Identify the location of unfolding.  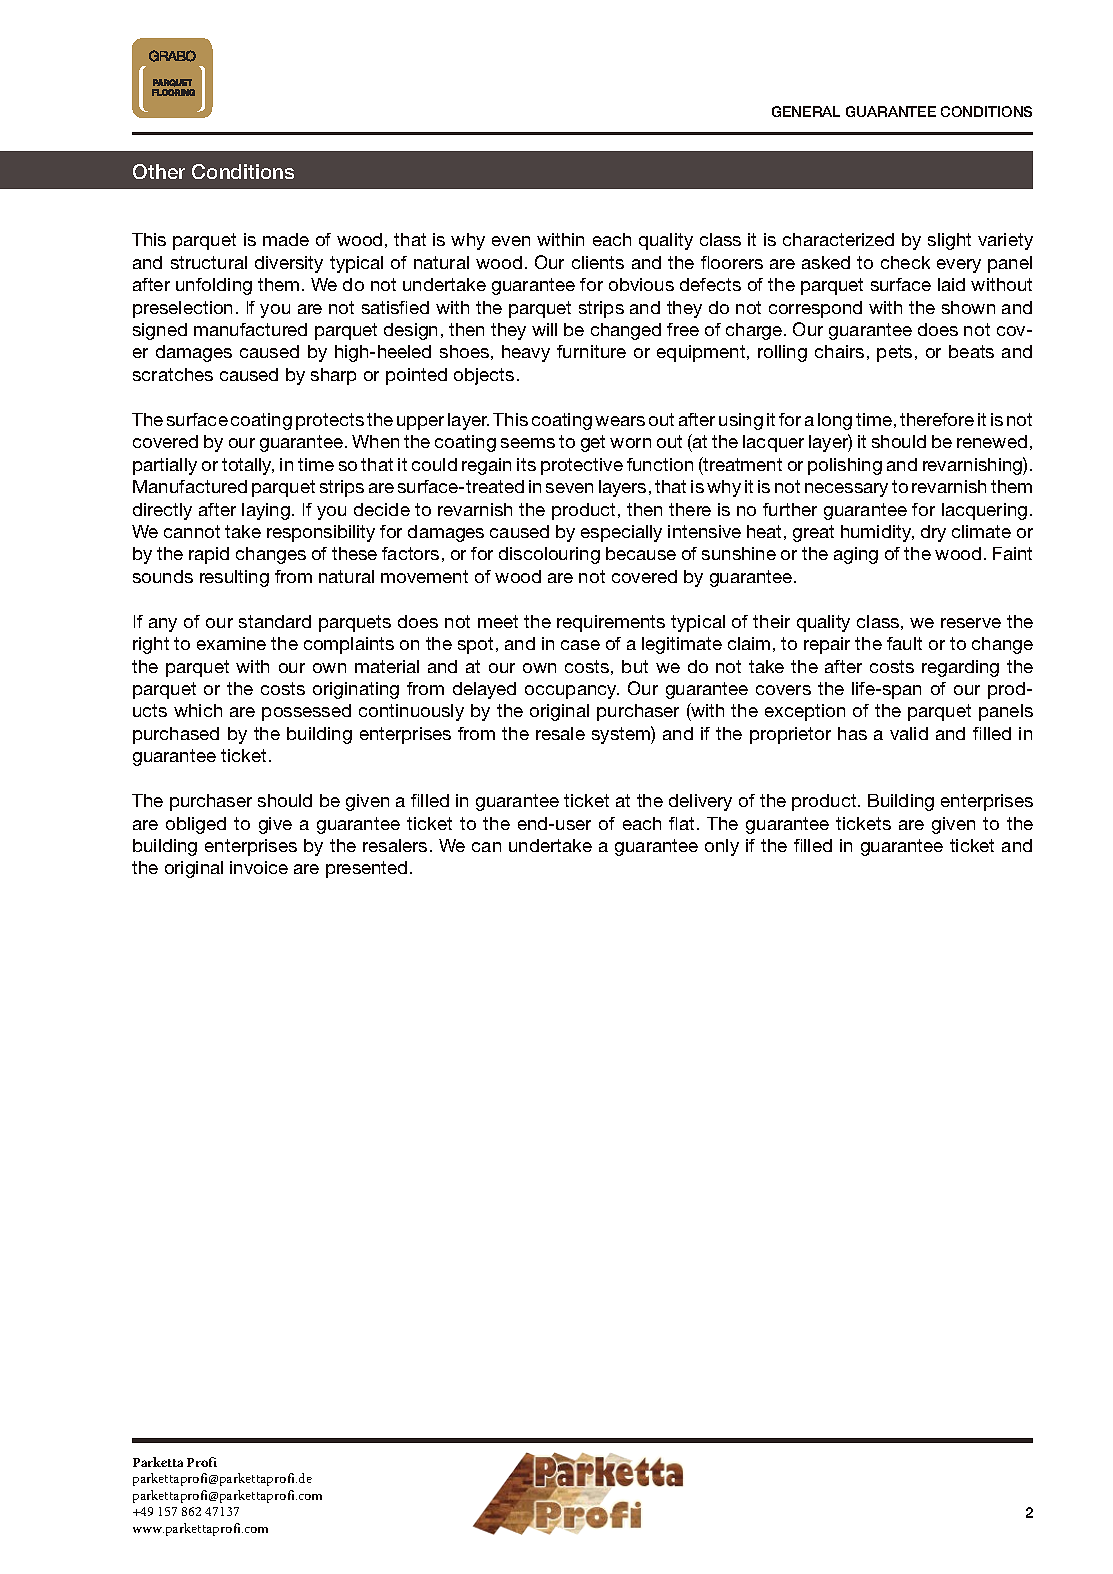
(214, 286).
